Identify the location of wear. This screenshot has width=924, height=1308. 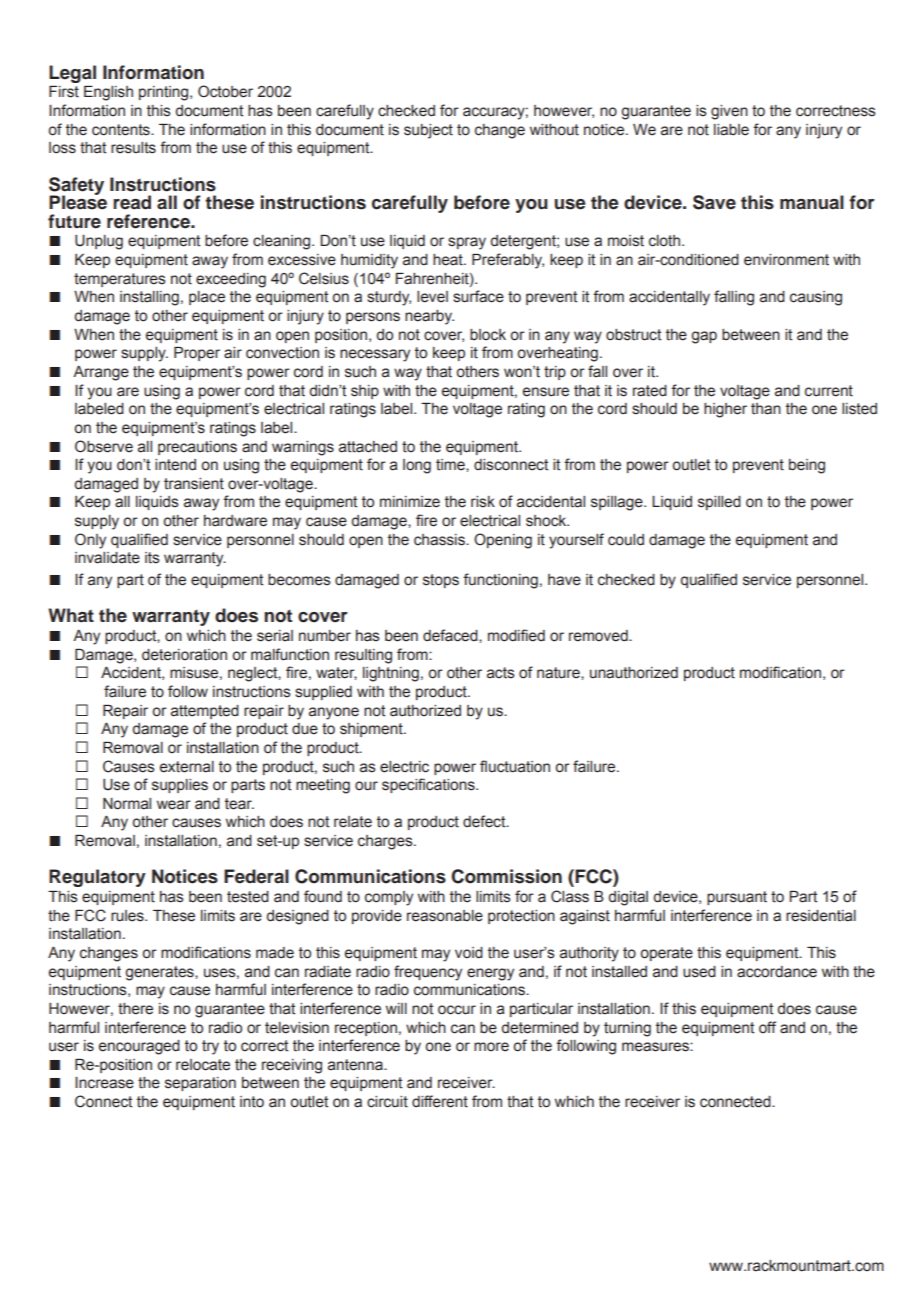
(174, 805).
